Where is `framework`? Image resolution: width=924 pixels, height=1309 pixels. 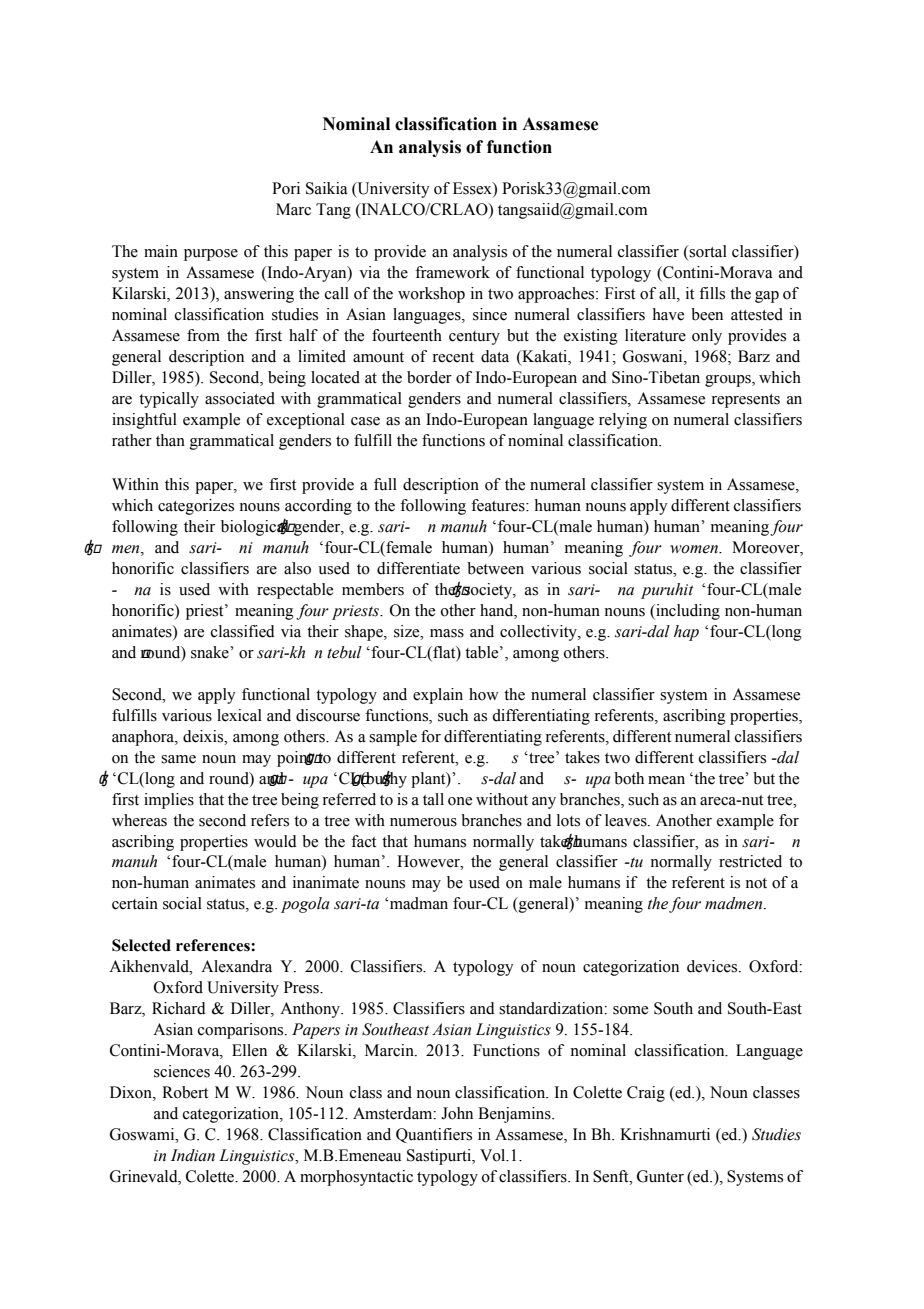 framework is located at coordinates (452, 272).
